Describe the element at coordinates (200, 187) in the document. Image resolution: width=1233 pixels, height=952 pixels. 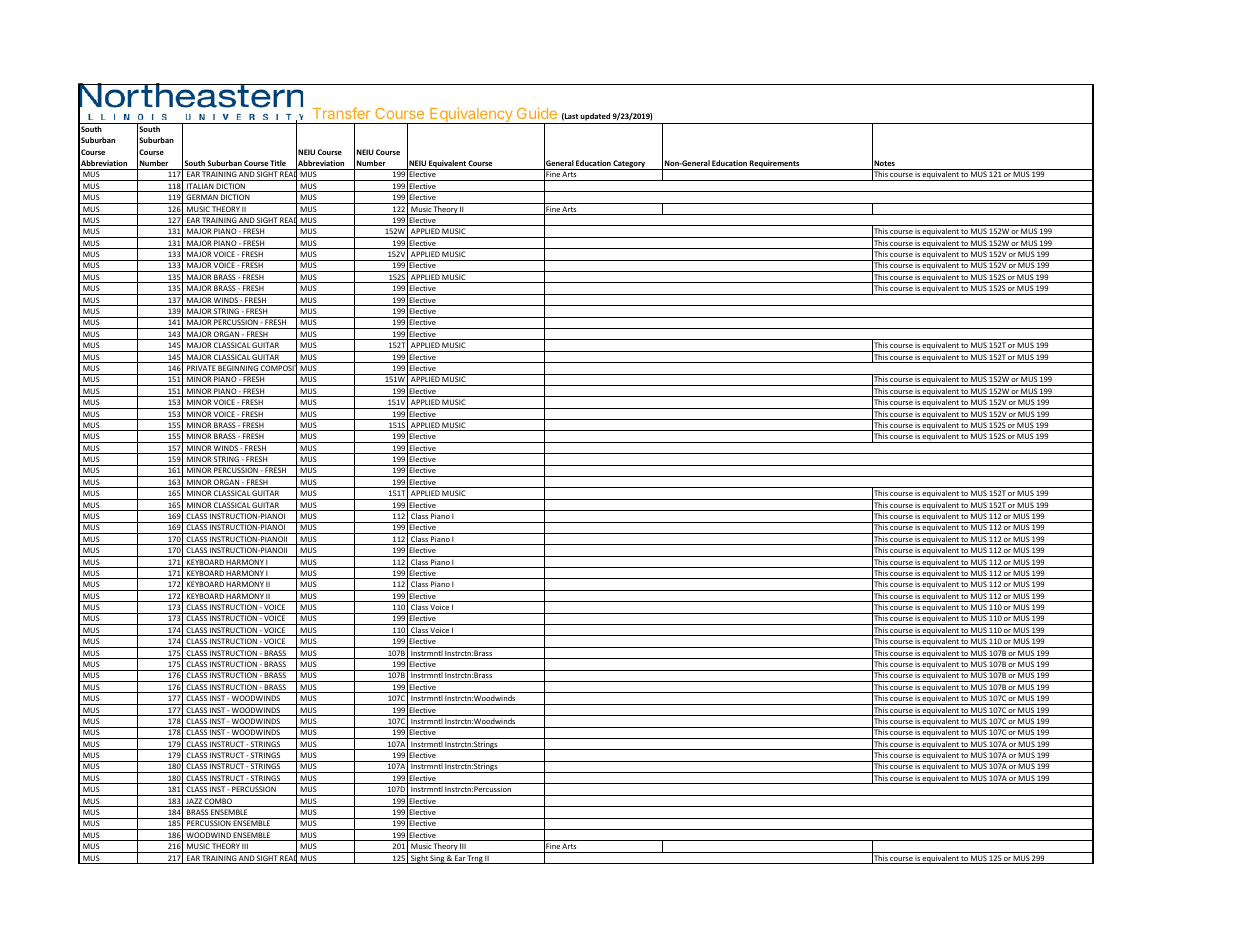
I see `ITALIAN` at that location.
